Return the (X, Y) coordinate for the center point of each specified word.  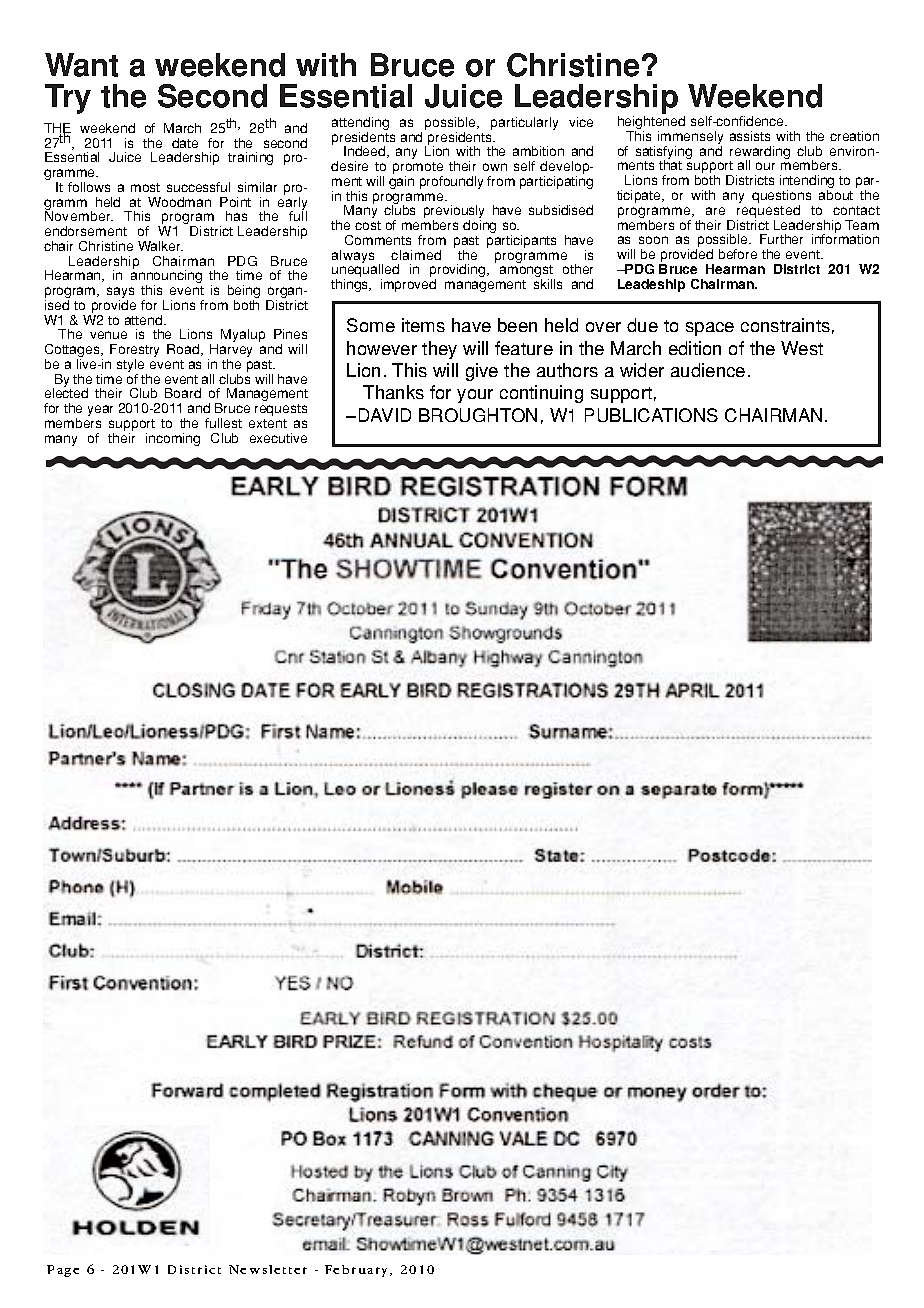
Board (183, 393)
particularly (524, 123)
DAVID (385, 415)
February (358, 1271)
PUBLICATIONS (651, 415)
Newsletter (268, 1269)
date (185, 143)
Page (63, 1271)
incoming (173, 439)
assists (750, 136)
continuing (541, 394)
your (475, 396)
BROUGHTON (478, 415)
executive (278, 438)
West (802, 348)
